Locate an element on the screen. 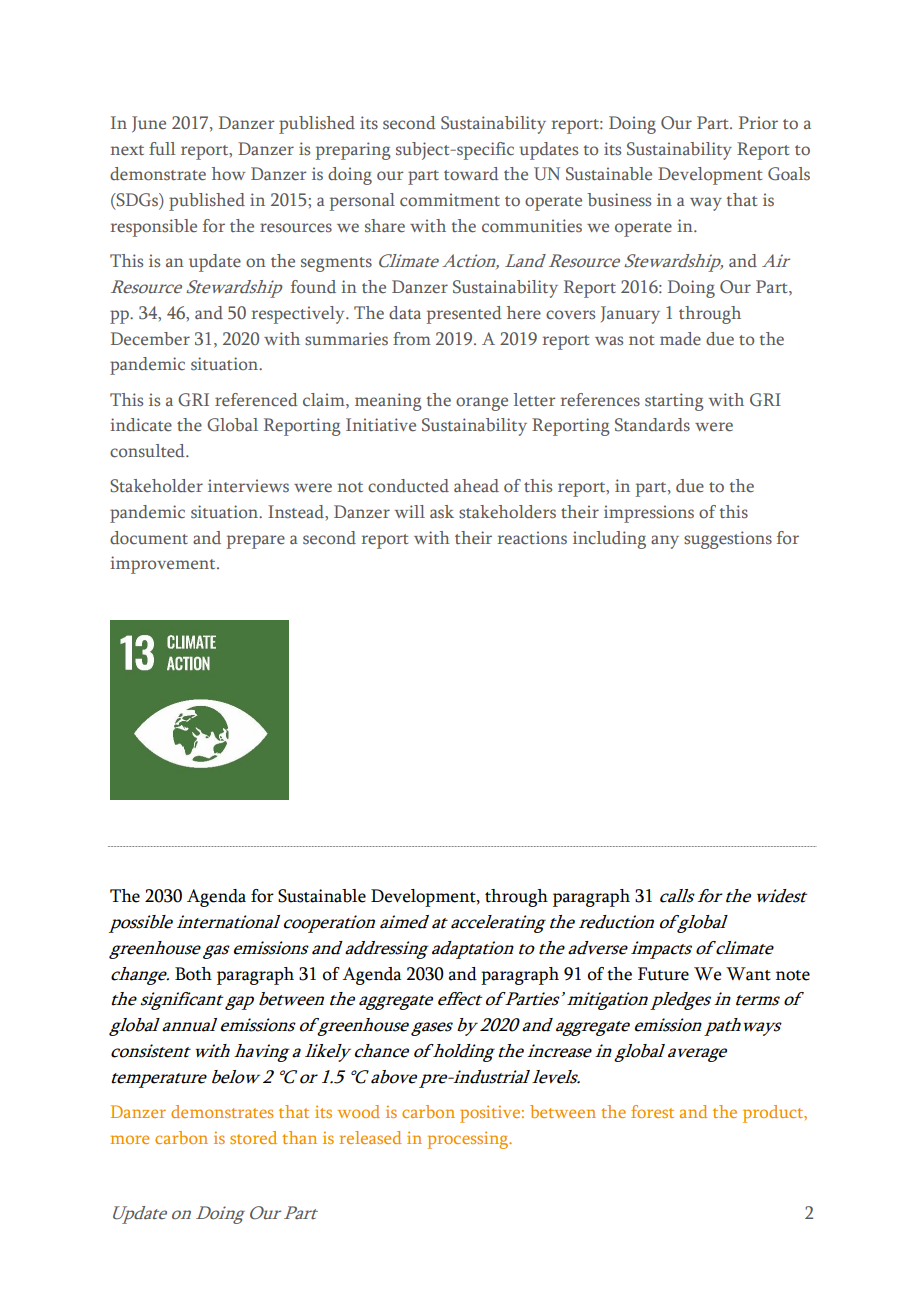  processing is located at coordinates (469, 1140).
